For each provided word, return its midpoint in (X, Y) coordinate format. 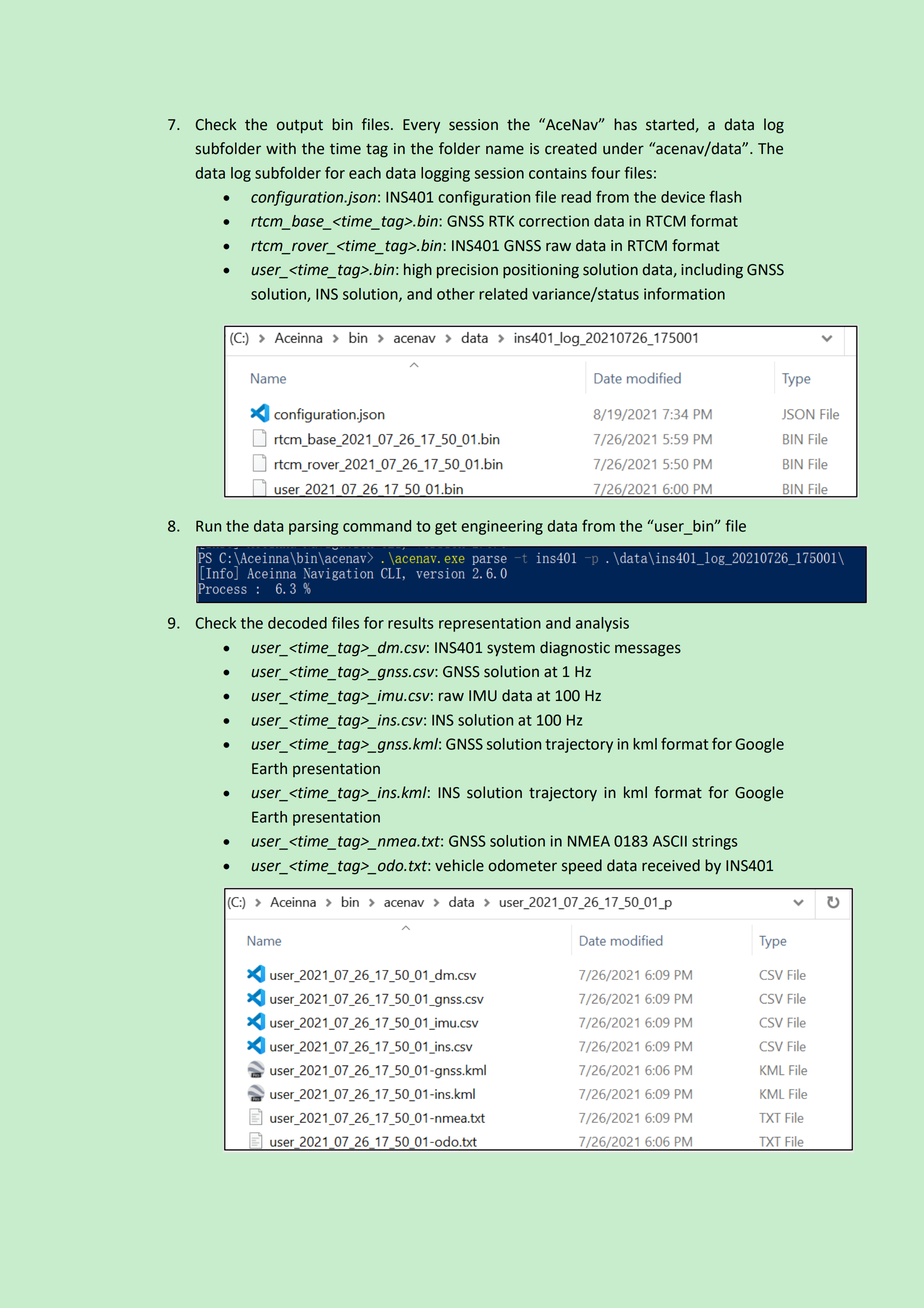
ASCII (670, 841)
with (281, 148)
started (671, 125)
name (505, 150)
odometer (522, 865)
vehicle (459, 865)
